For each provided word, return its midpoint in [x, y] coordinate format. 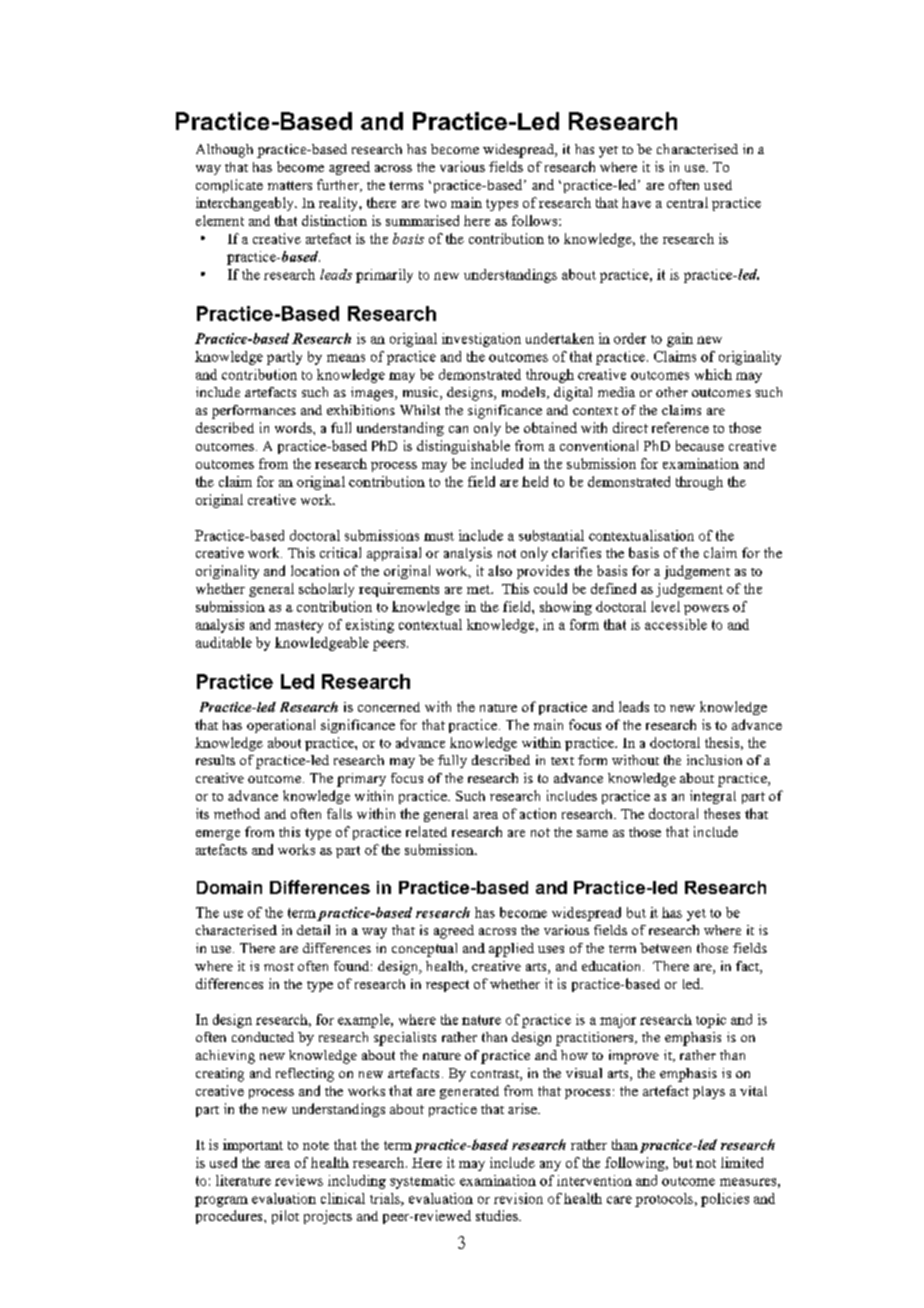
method [237, 813]
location [315, 570]
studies [498, 1215]
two [435, 203]
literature [243, 1180]
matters [290, 185]
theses [722, 813]
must [439, 536]
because [700, 445]
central [687, 202]
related [426, 831]
